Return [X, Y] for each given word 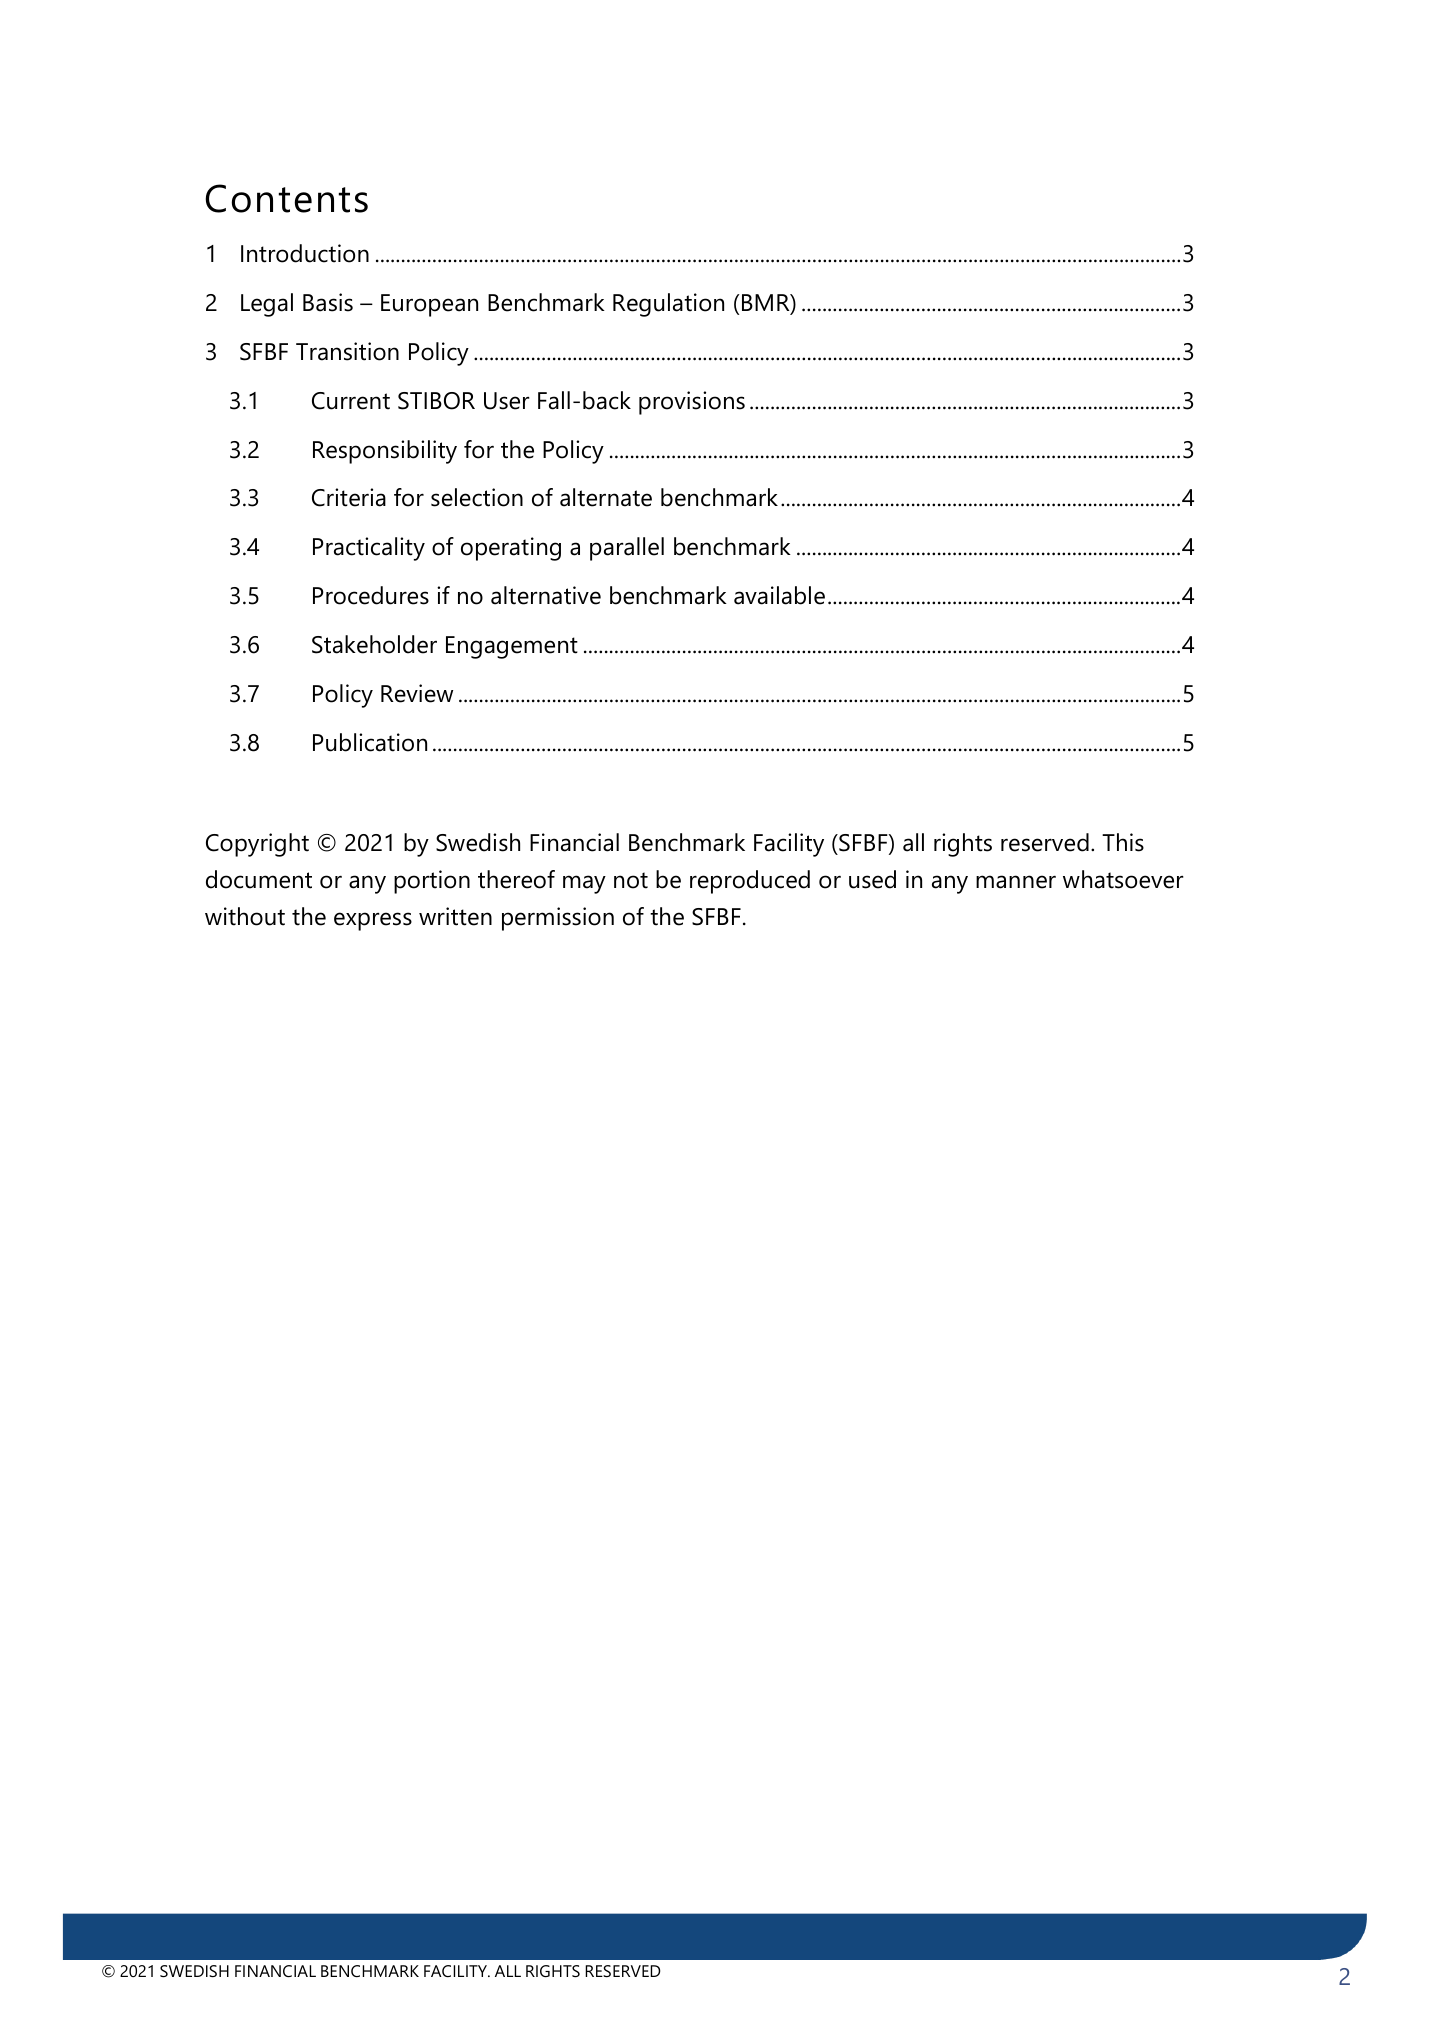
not [631, 880]
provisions [692, 403]
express [373, 921]
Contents [286, 198]
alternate [606, 497]
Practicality [369, 549]
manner [1016, 882]
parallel [627, 549]
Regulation [668, 305]
